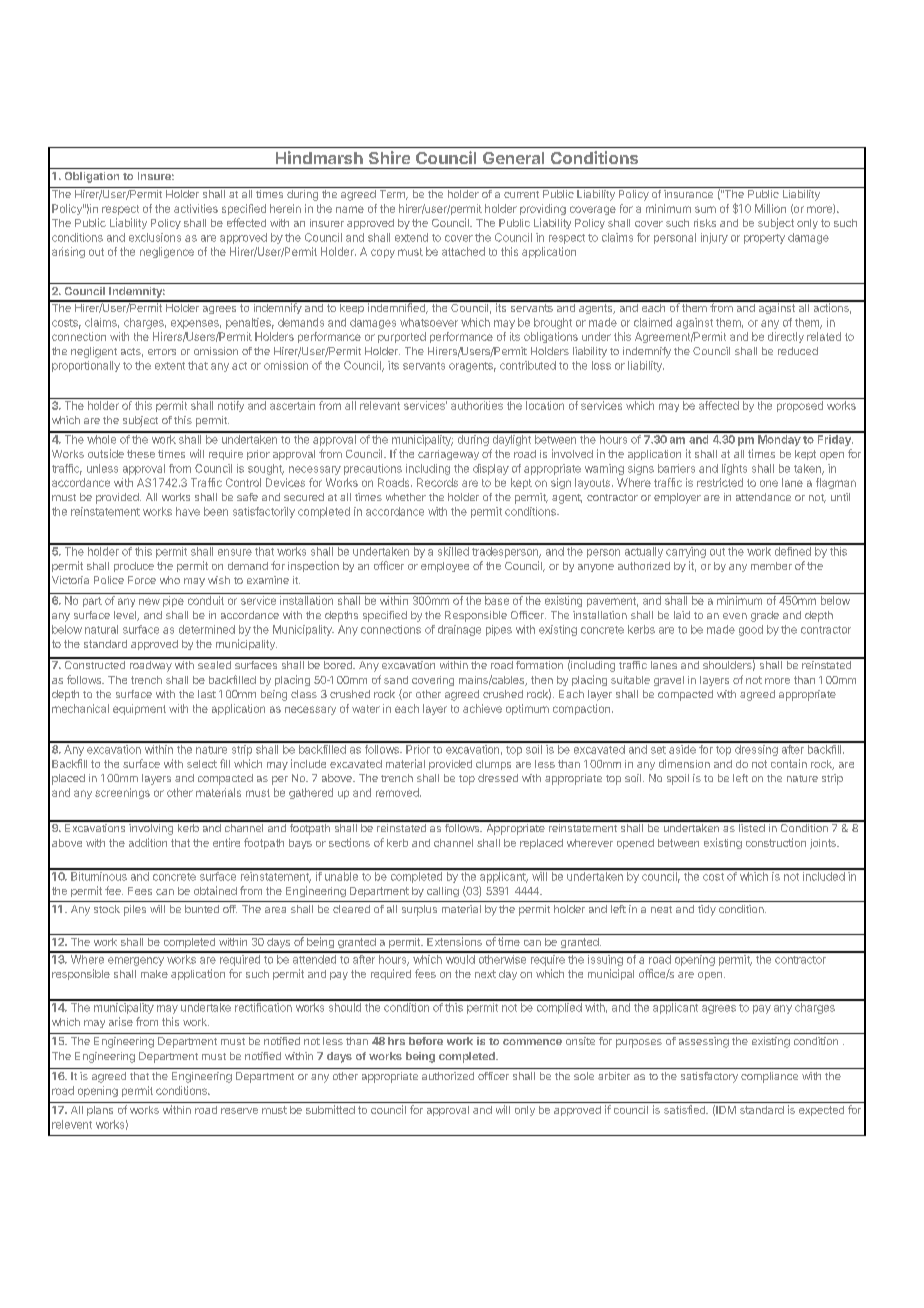 This image has height=1308, width=924. Describe the element at coordinates (751, 630) in the image. I see `good` at that location.
